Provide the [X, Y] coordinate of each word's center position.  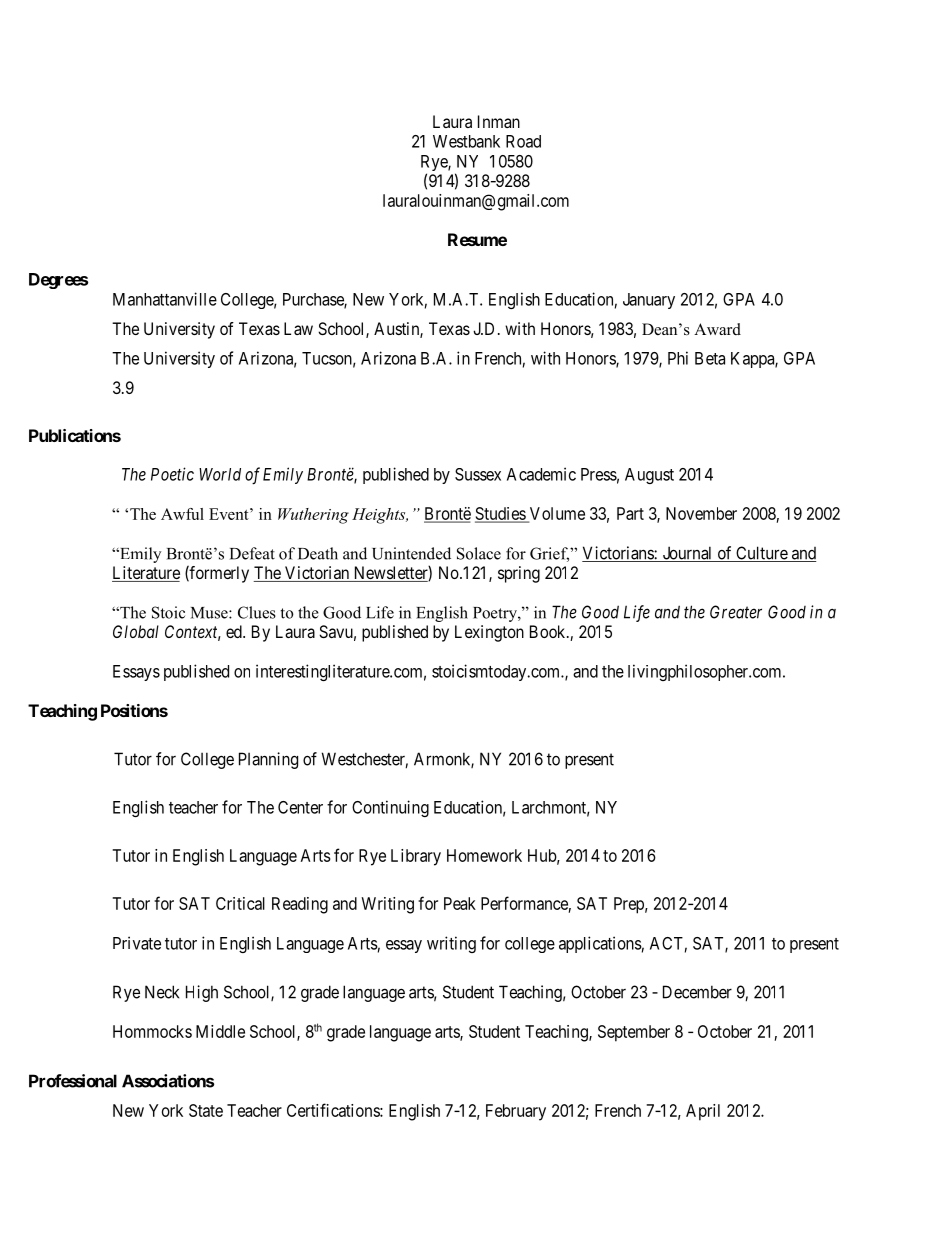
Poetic [172, 474]
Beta [710, 358]
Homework [484, 855]
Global [136, 631]
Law [298, 328]
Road [523, 141]
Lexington [489, 633]
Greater [736, 612]
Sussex [478, 474]
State [206, 1110]
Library [416, 857]
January [649, 301]
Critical [240, 903]
